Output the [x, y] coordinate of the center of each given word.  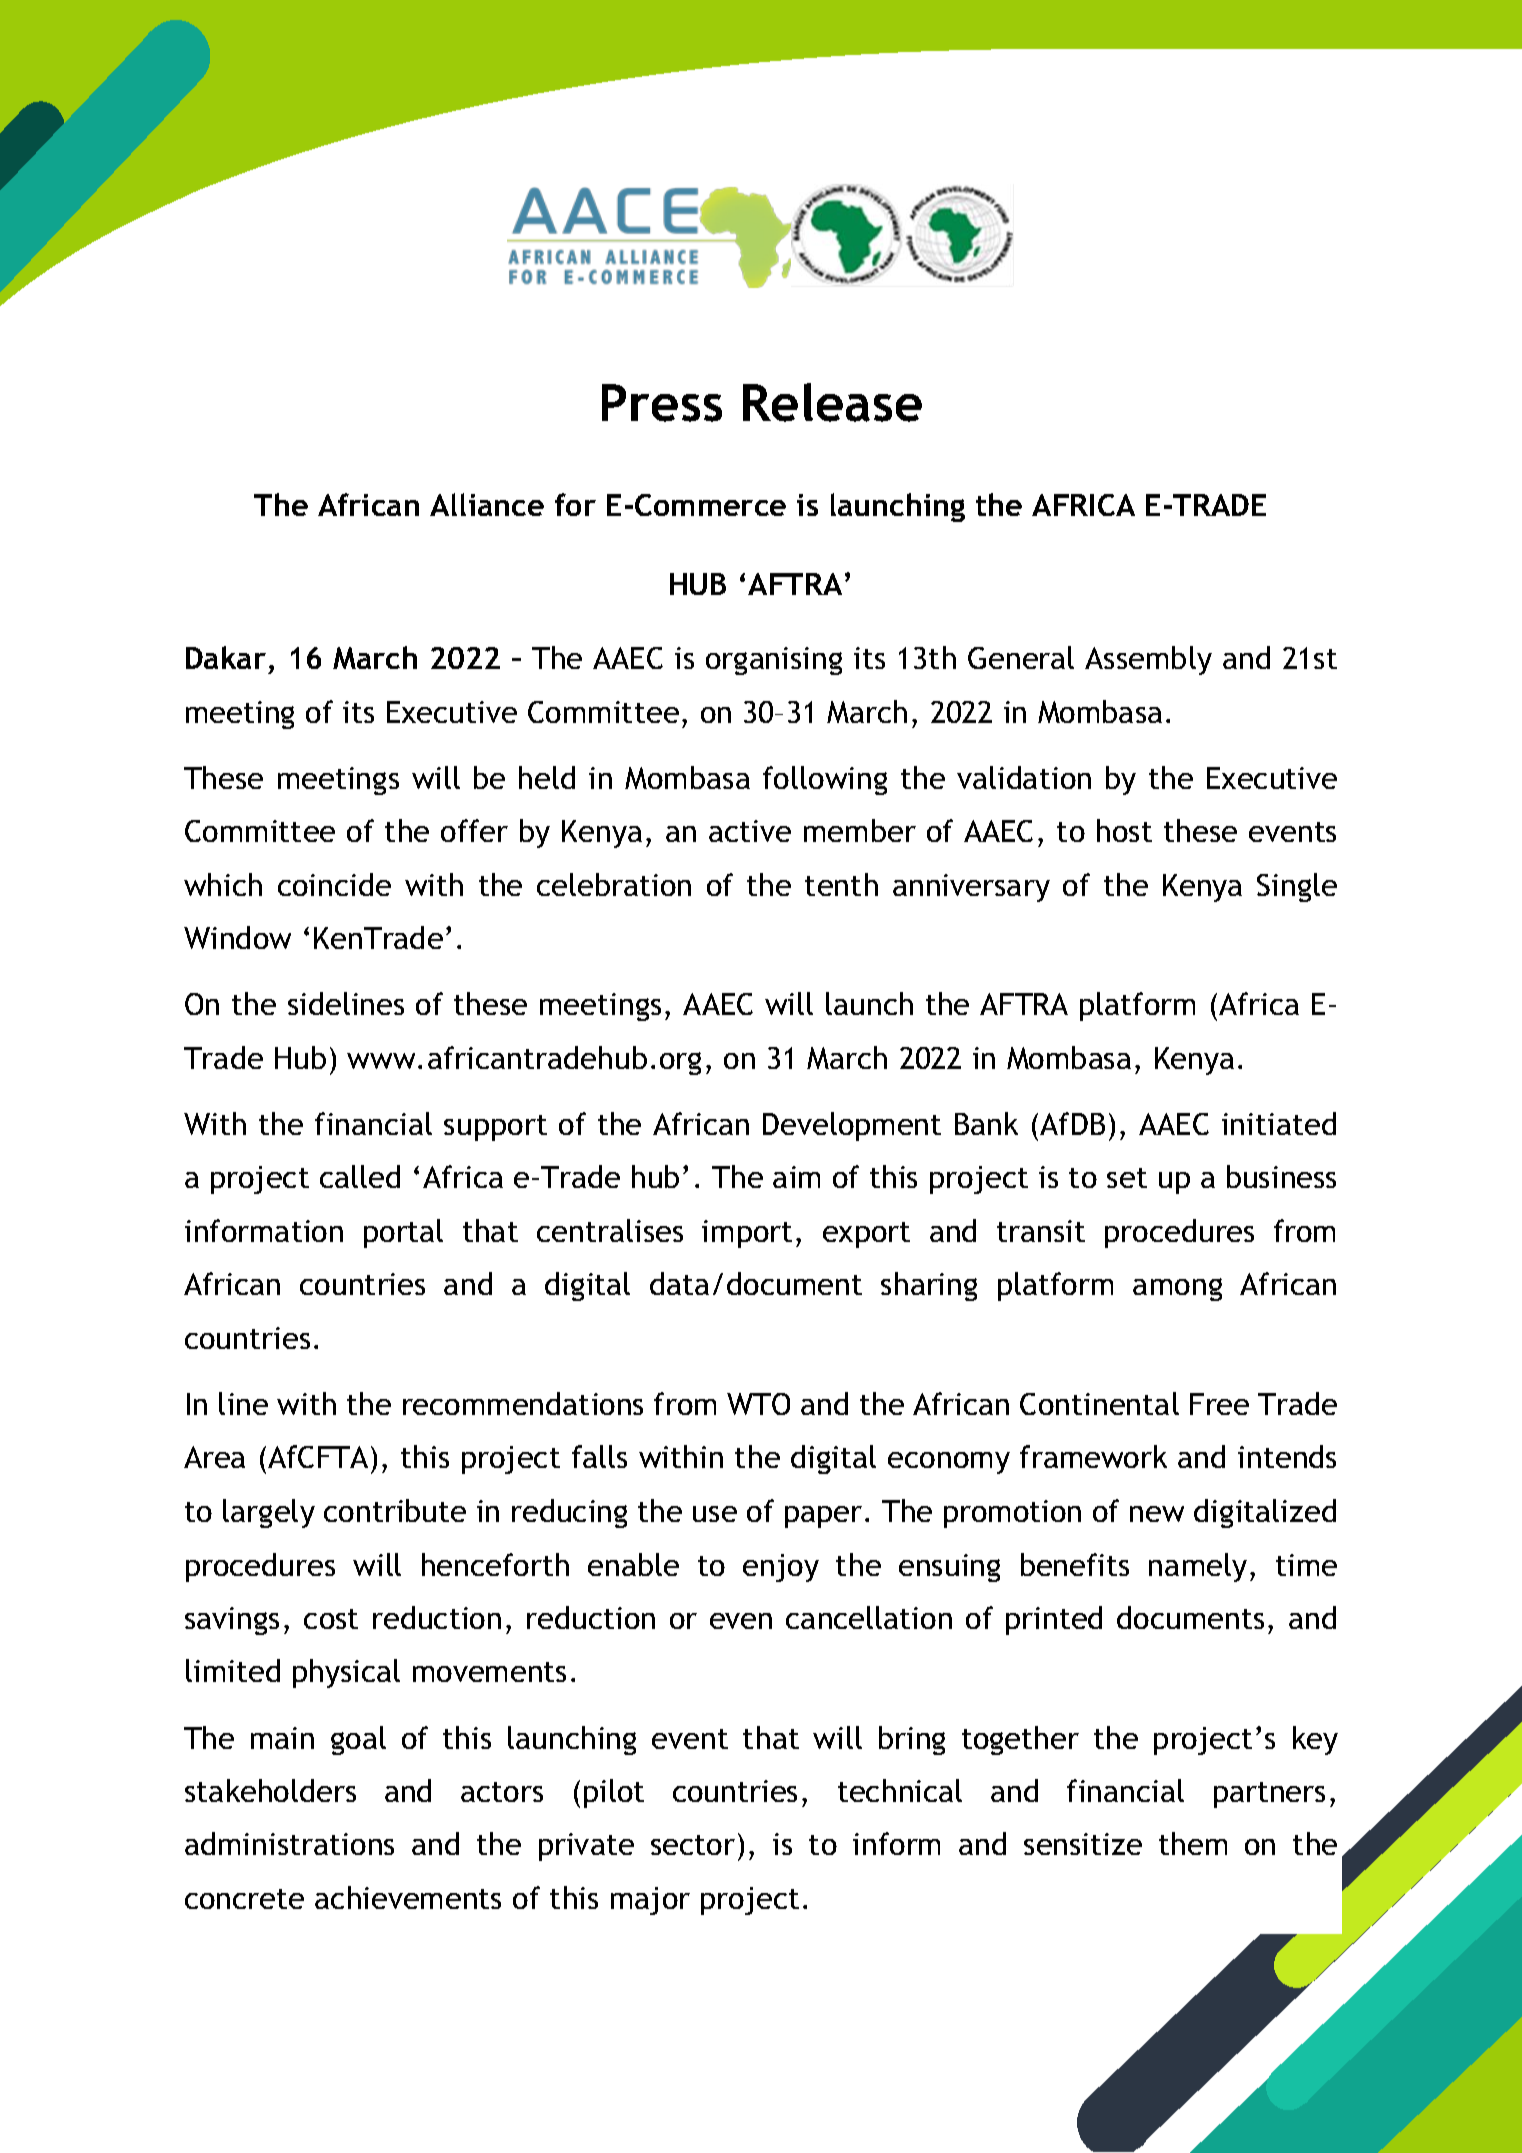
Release [832, 402]
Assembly [1148, 660]
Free [1219, 1404]
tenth [841, 884]
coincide [334, 884]
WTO [758, 1404]
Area [214, 1457]
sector [693, 1845]
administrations [289, 1843]
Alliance [487, 504]
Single [1297, 887]
